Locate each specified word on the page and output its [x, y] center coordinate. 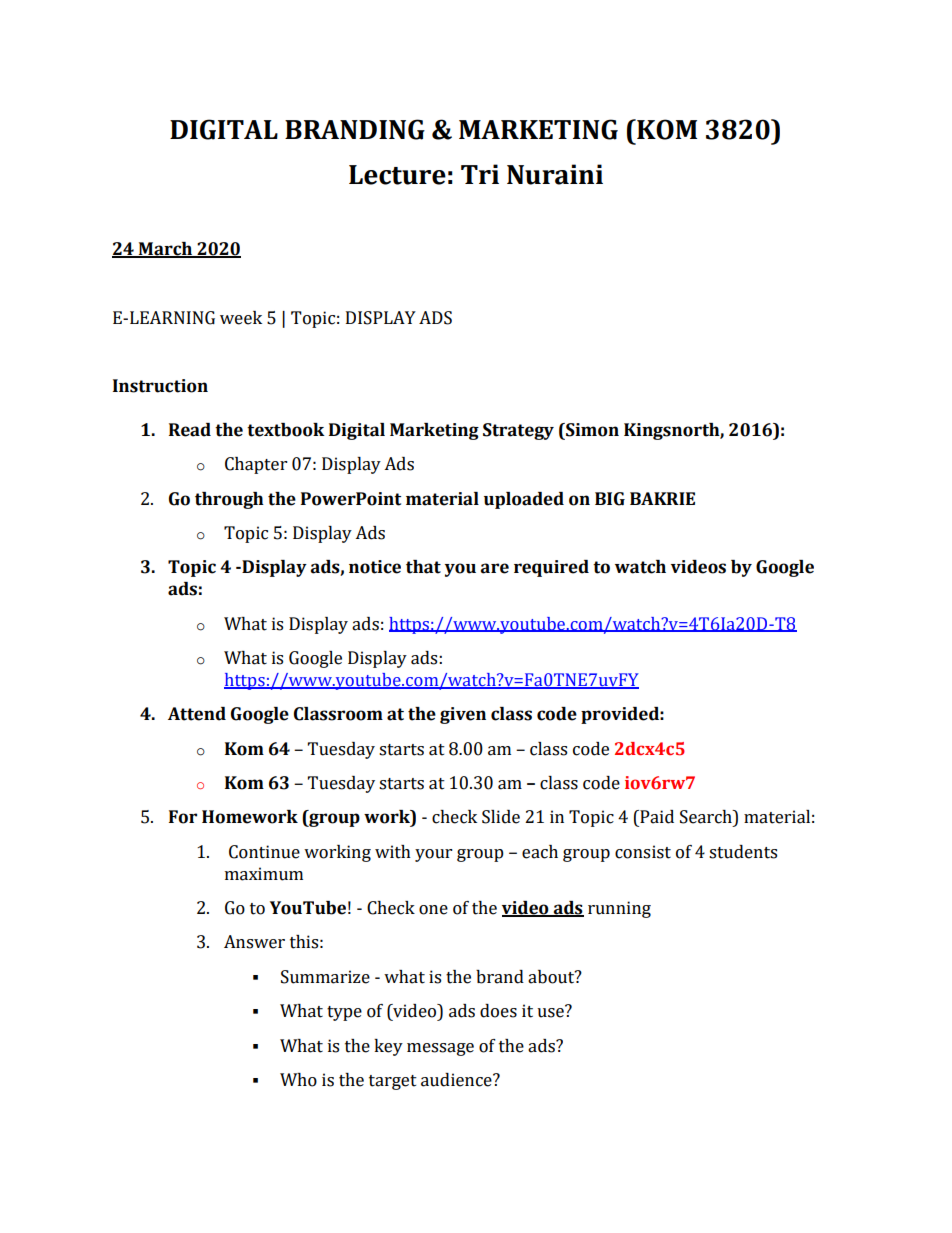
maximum [264, 874]
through [229, 500]
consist [643, 852]
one [433, 910]
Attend [197, 714]
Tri [480, 174]
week [241, 318]
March [165, 249]
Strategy [518, 431]
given [463, 715]
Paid [656, 817]
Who [298, 1080]
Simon [591, 430]
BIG [610, 499]
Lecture [397, 175]
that [423, 567]
